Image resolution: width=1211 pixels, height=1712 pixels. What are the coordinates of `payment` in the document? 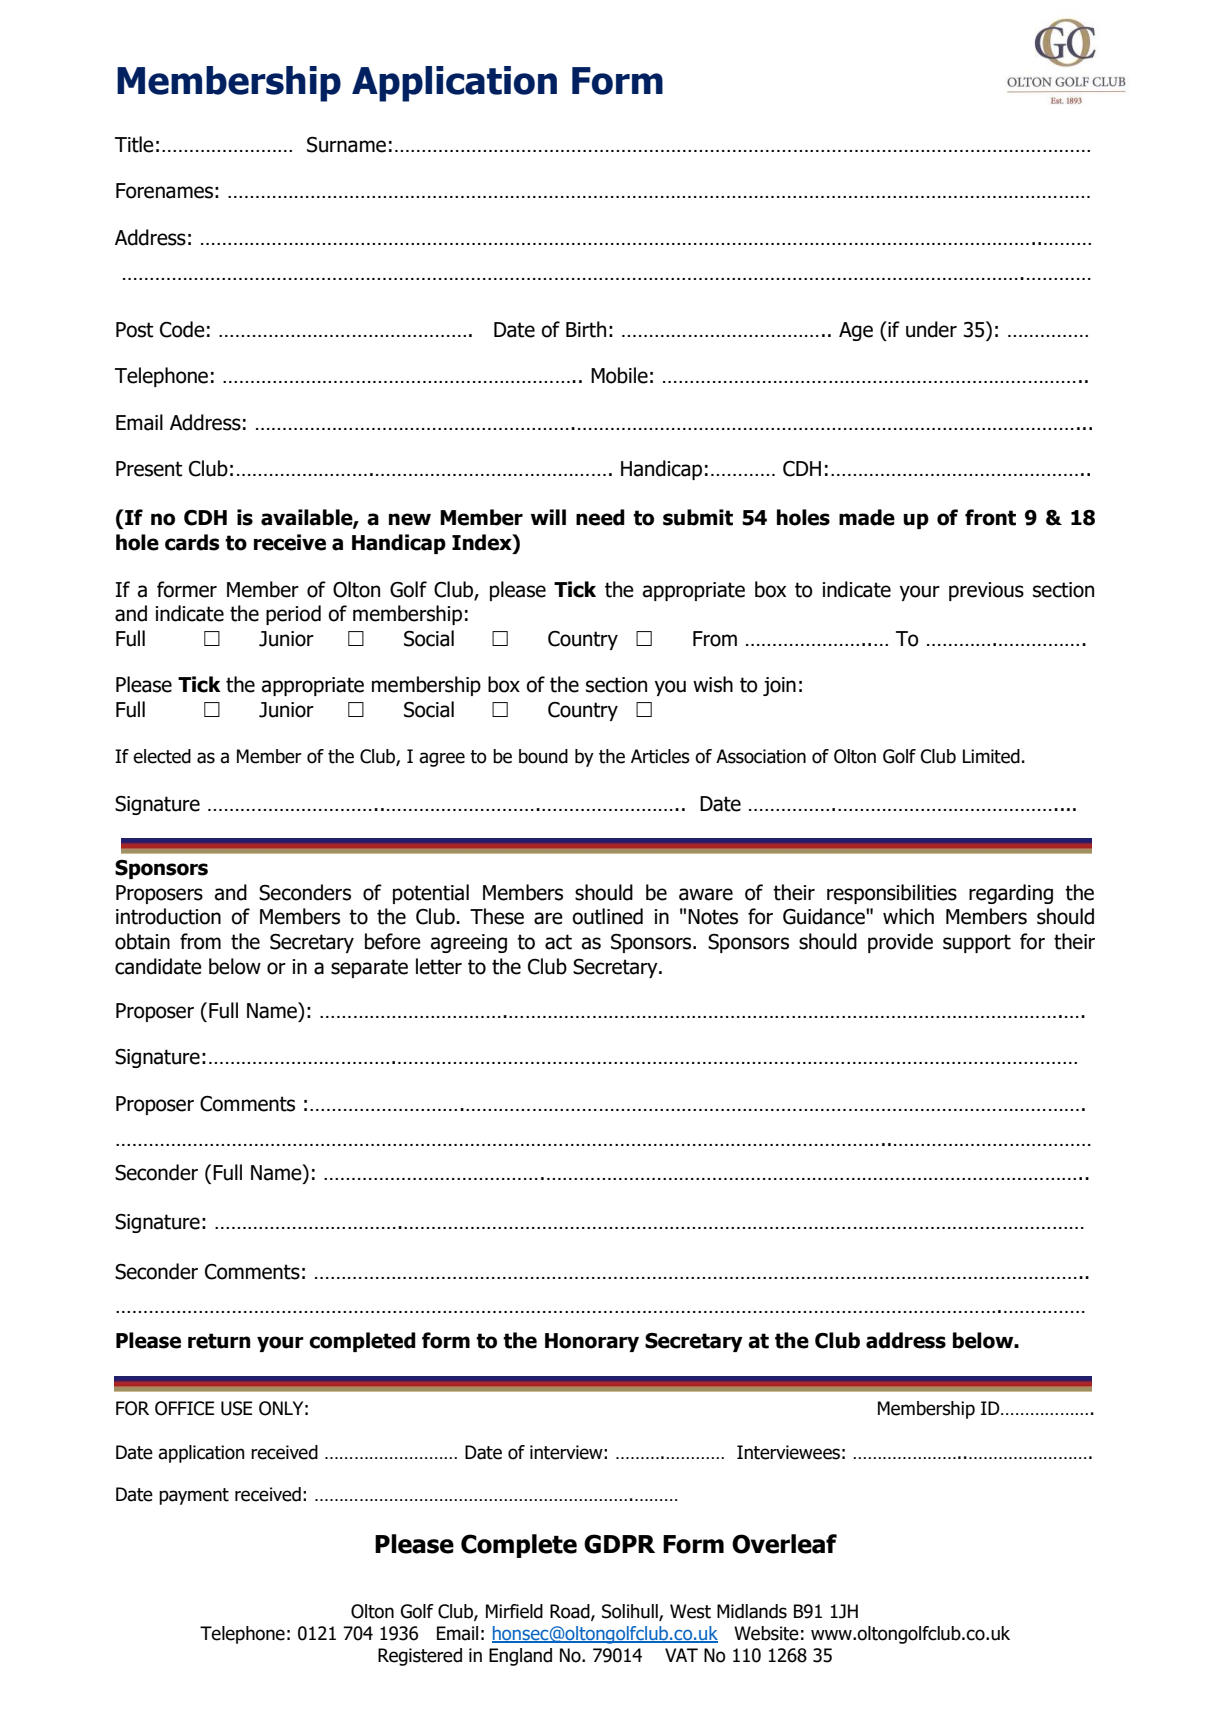 It's located at (194, 1496).
